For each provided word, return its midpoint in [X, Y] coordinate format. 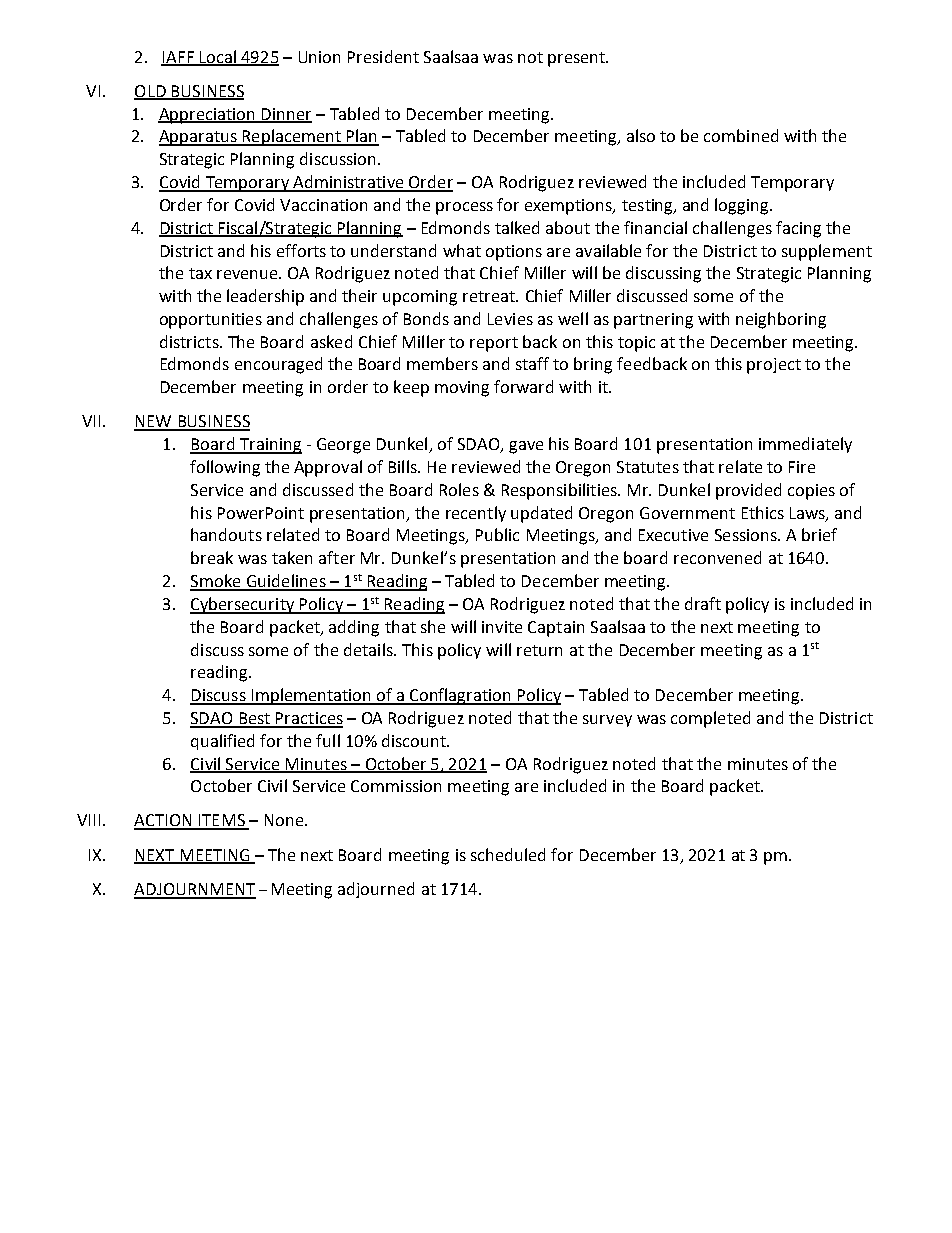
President [383, 56]
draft [703, 603]
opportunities [211, 321]
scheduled [508, 854]
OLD [151, 92]
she [433, 626]
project [774, 366]
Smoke [216, 582]
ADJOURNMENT [195, 890]
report [494, 344]
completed [710, 719]
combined [741, 135]
